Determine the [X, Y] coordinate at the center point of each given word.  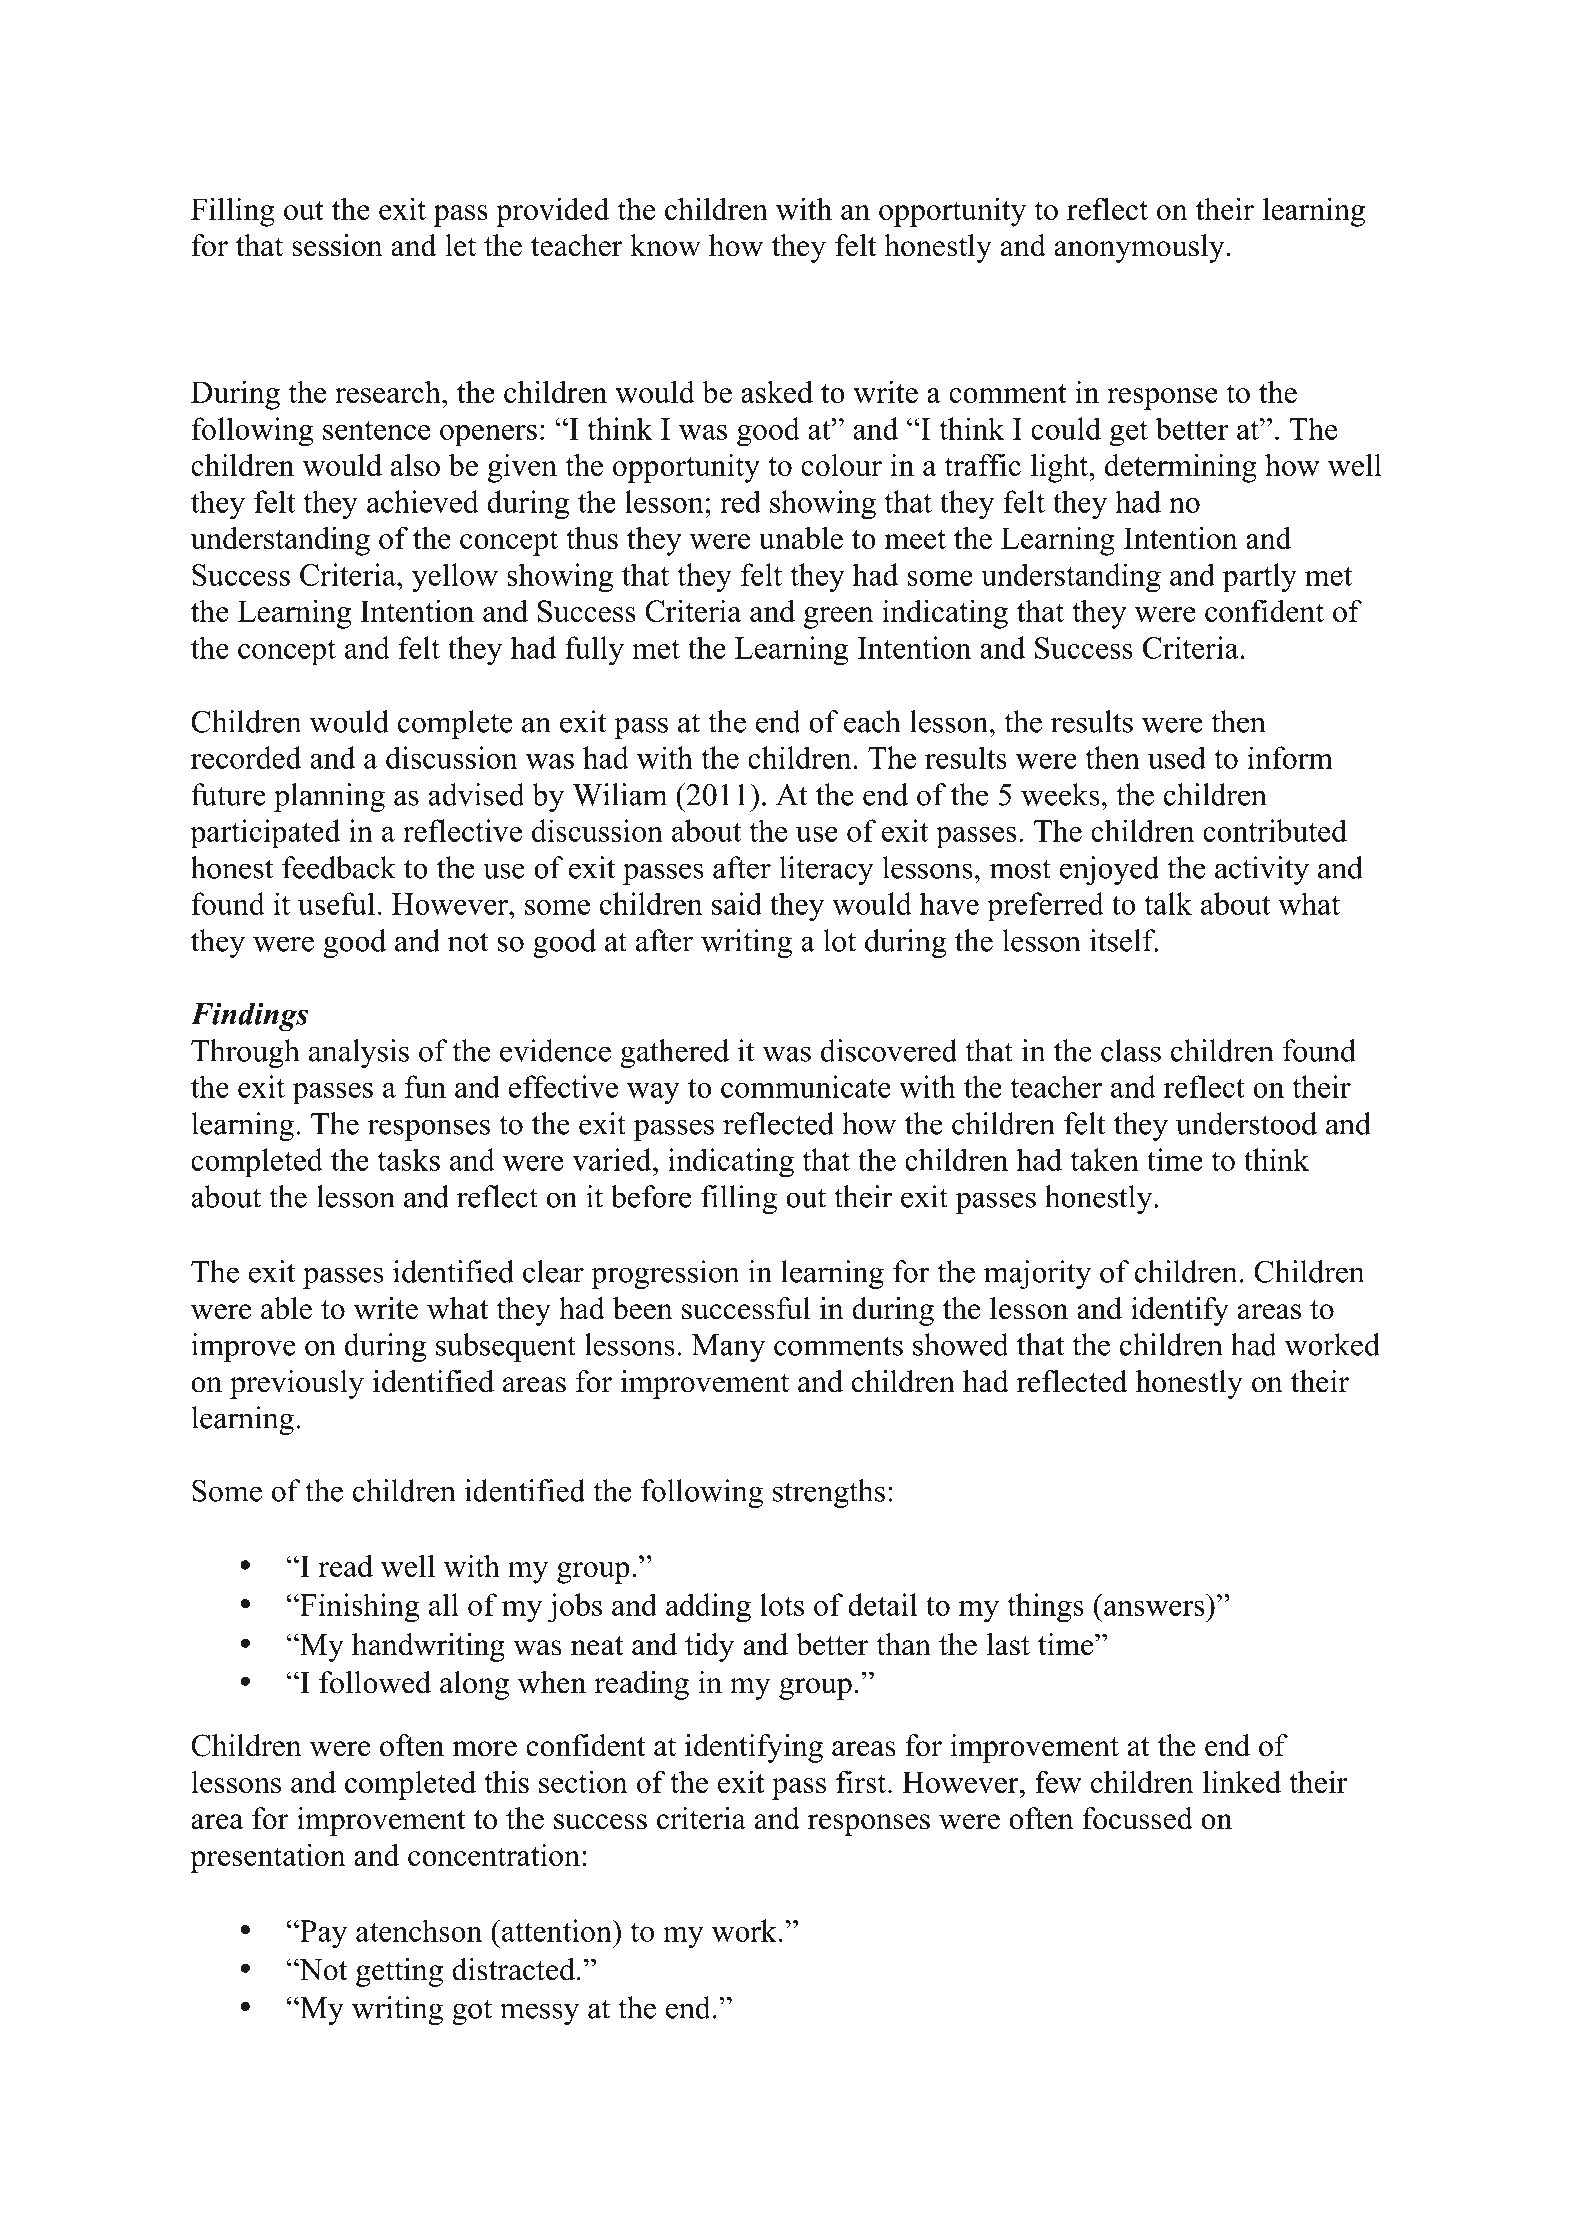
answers [1154, 1608]
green [839, 618]
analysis [359, 1053]
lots [782, 1604]
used [1177, 757]
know [665, 245]
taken [1105, 1159]
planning [329, 797]
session [337, 245]
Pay [322, 1934]
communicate [806, 1086]
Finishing [359, 1608]
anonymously [1140, 248]
